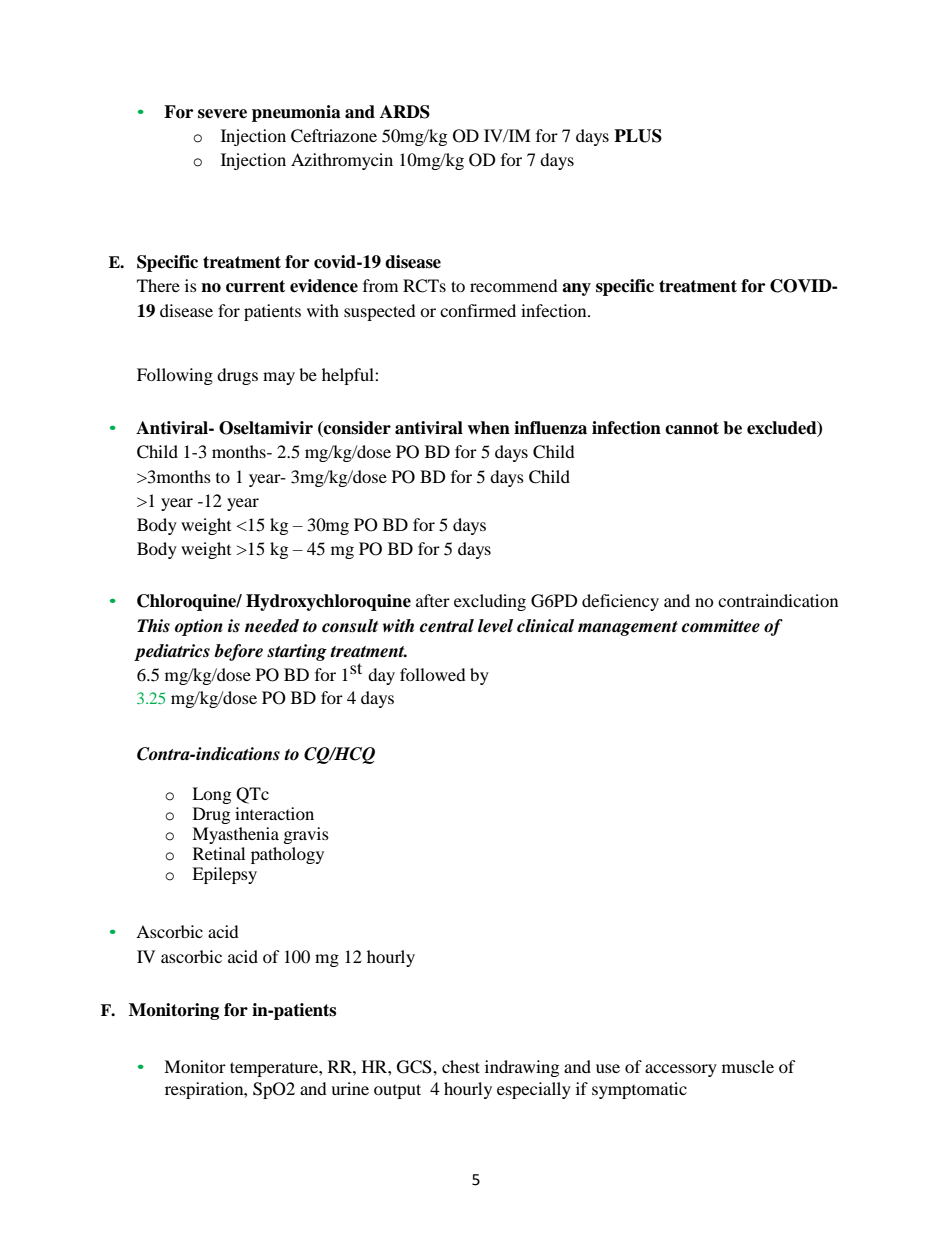 The height and width of the document is (1233, 952). Describe the element at coordinates (721, 626) in the document. I see `committee` at that location.
